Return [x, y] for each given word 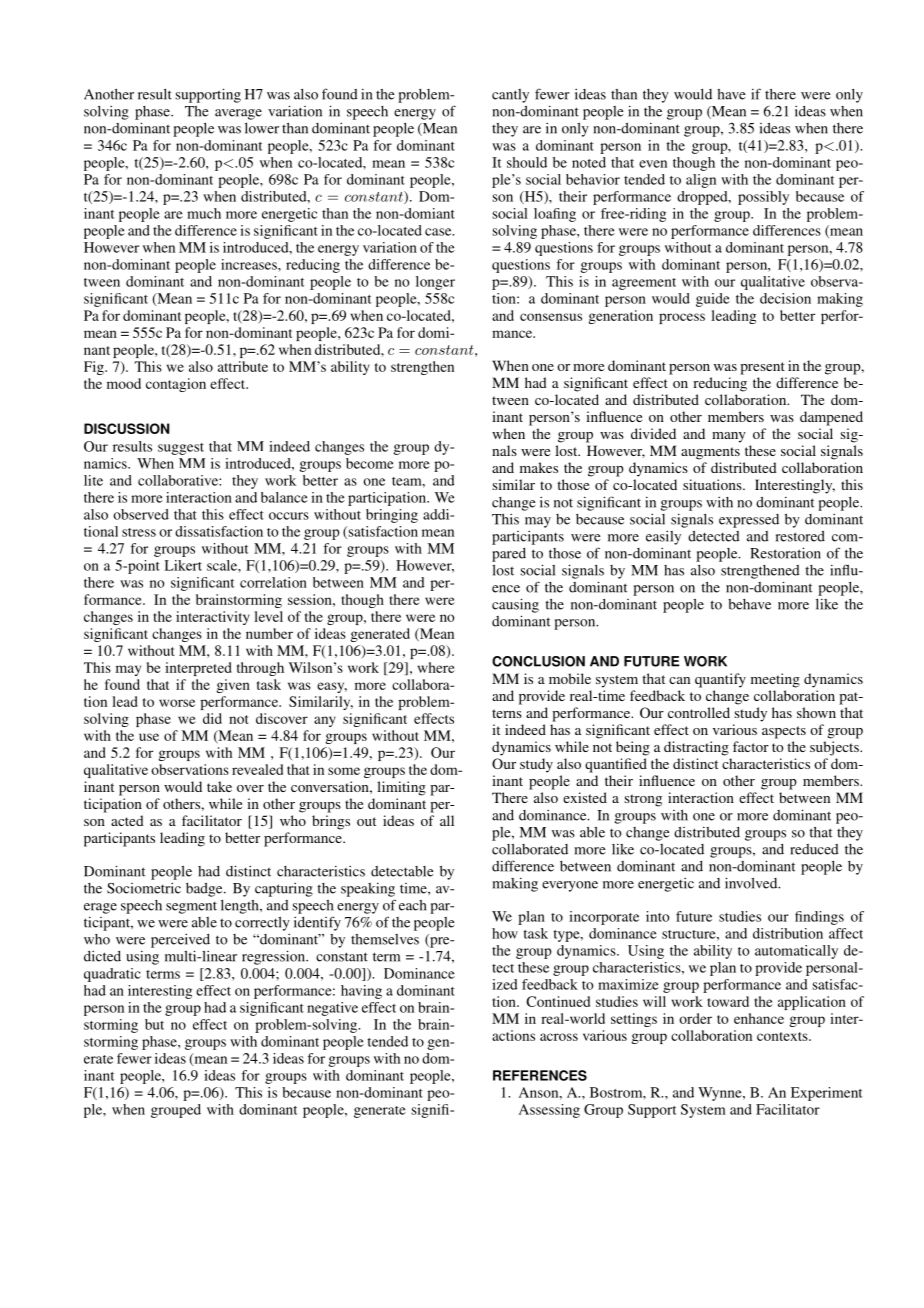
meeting [775, 680]
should [527, 162]
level [268, 616]
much [204, 213]
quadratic [112, 975]
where [436, 667]
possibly [763, 198]
